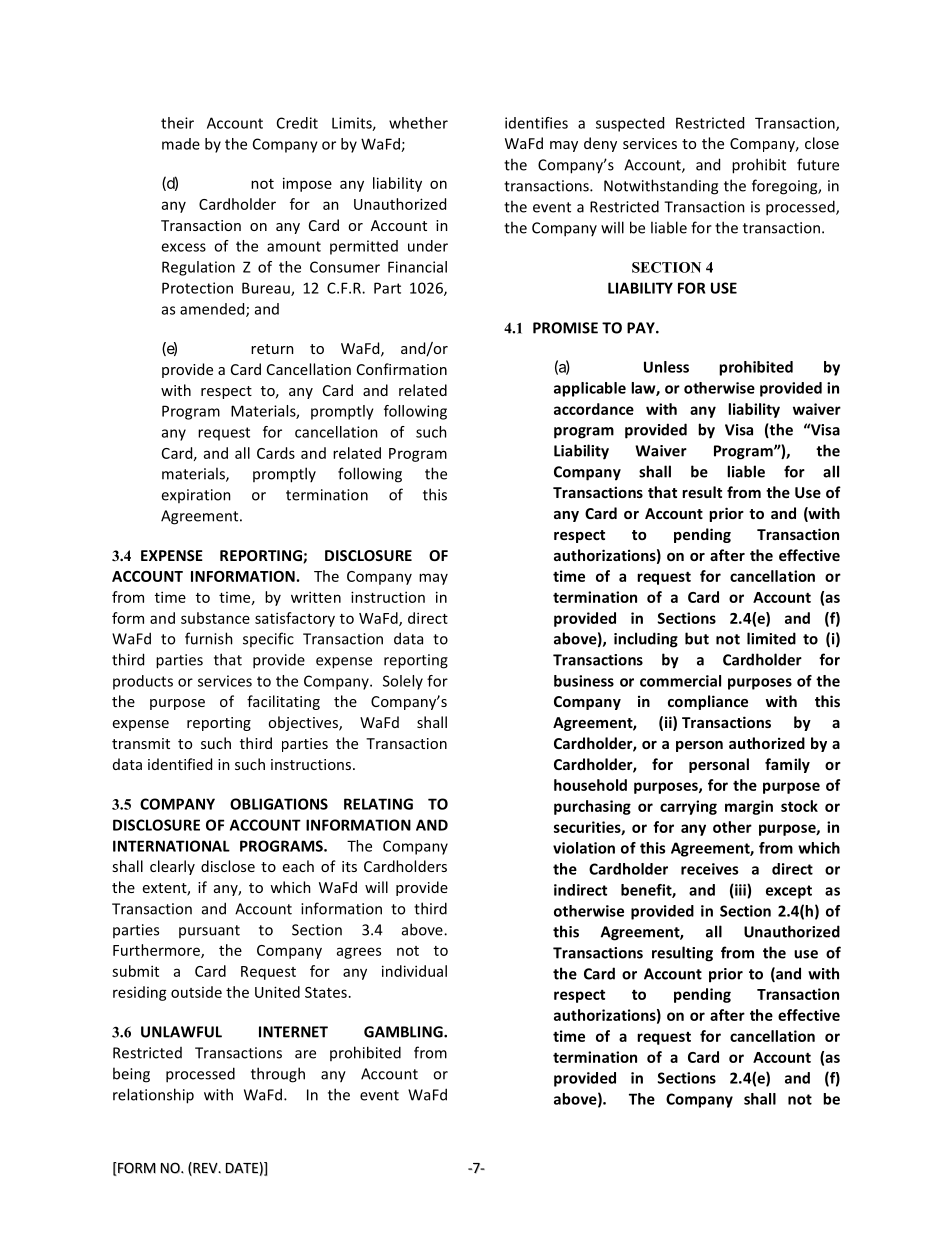  Describe the element at coordinates (181, 144) in the screenshot. I see `made` at that location.
